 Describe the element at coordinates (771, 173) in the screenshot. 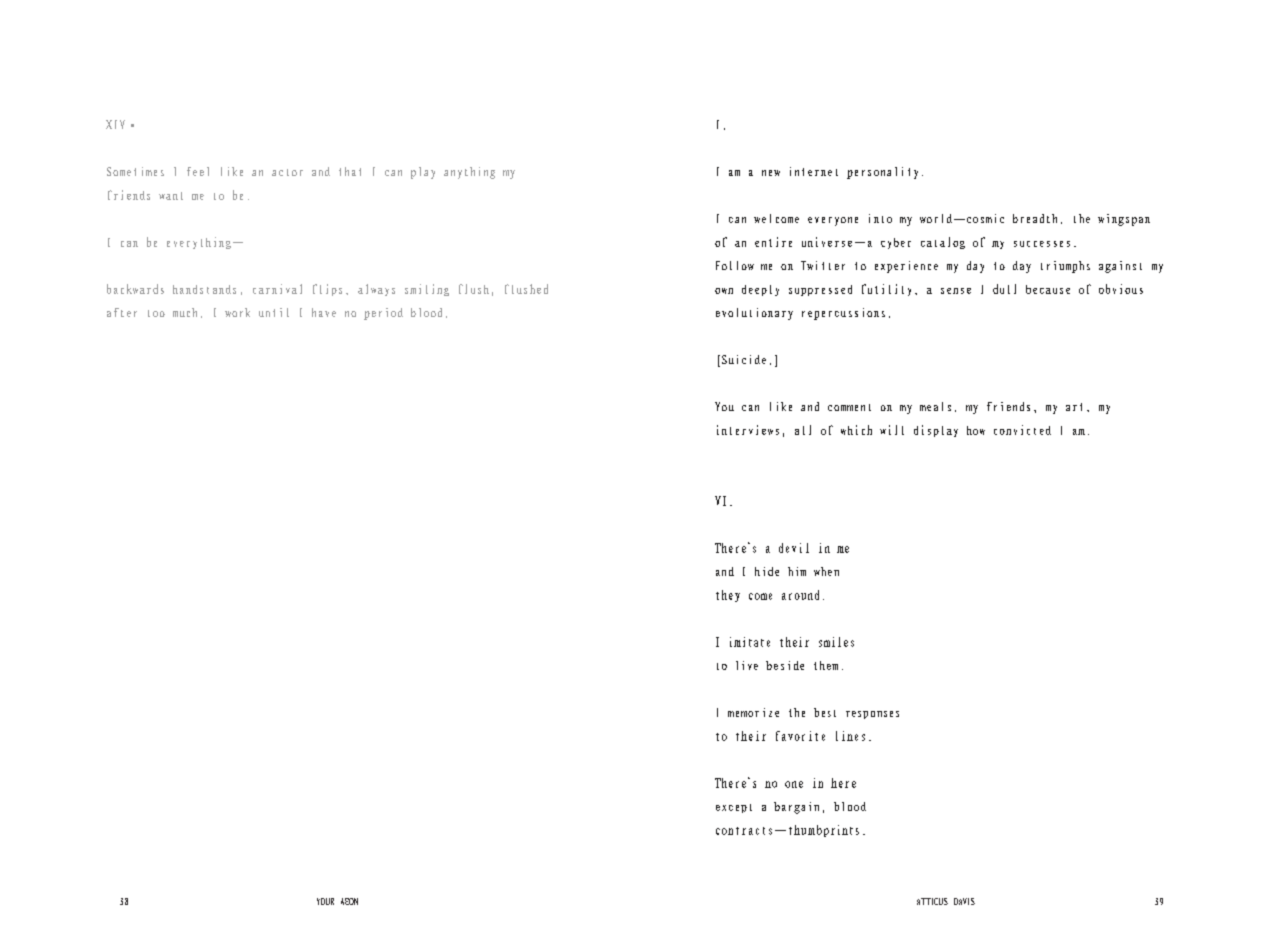

I see `new` at that location.
